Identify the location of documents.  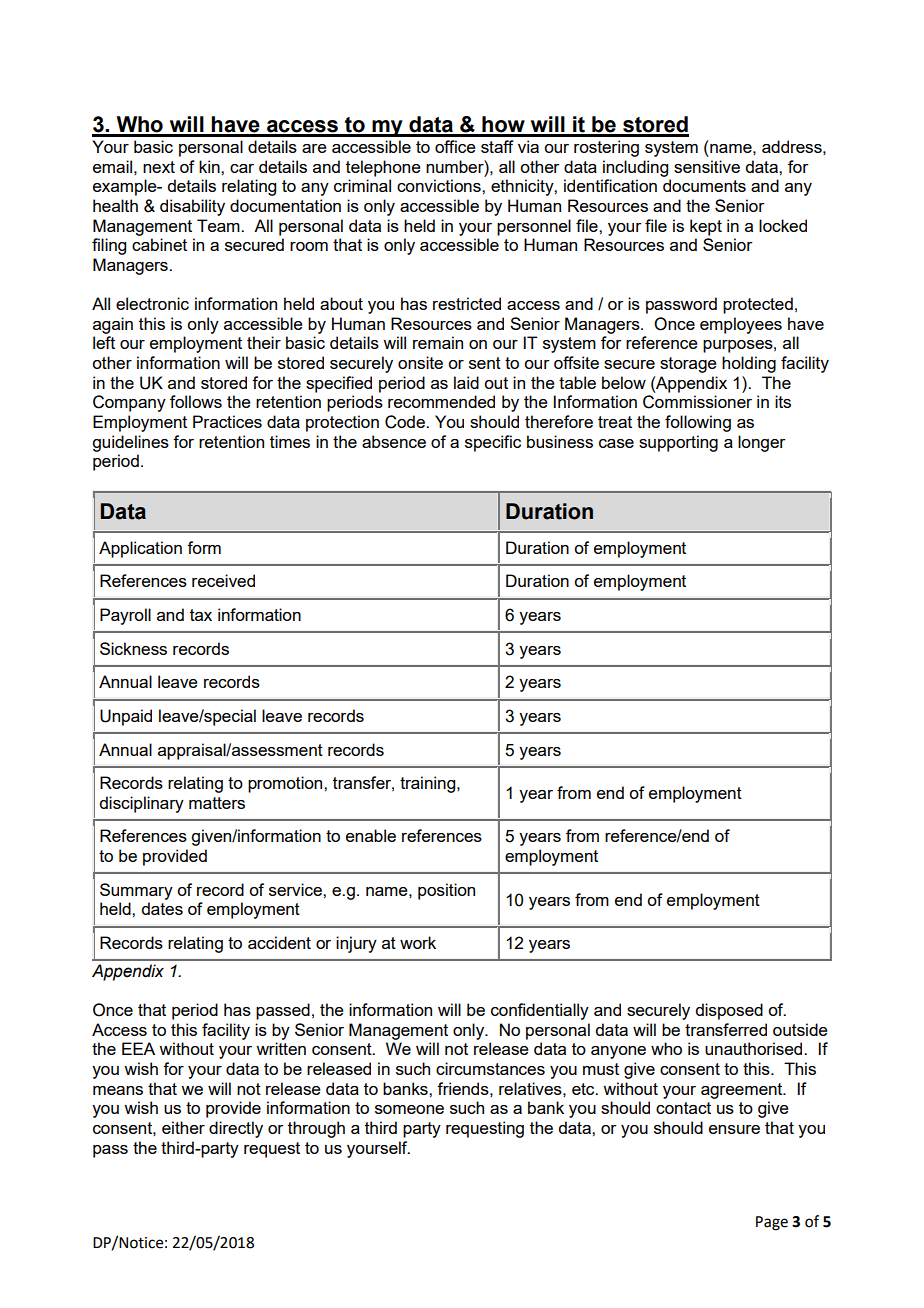
(704, 185).
